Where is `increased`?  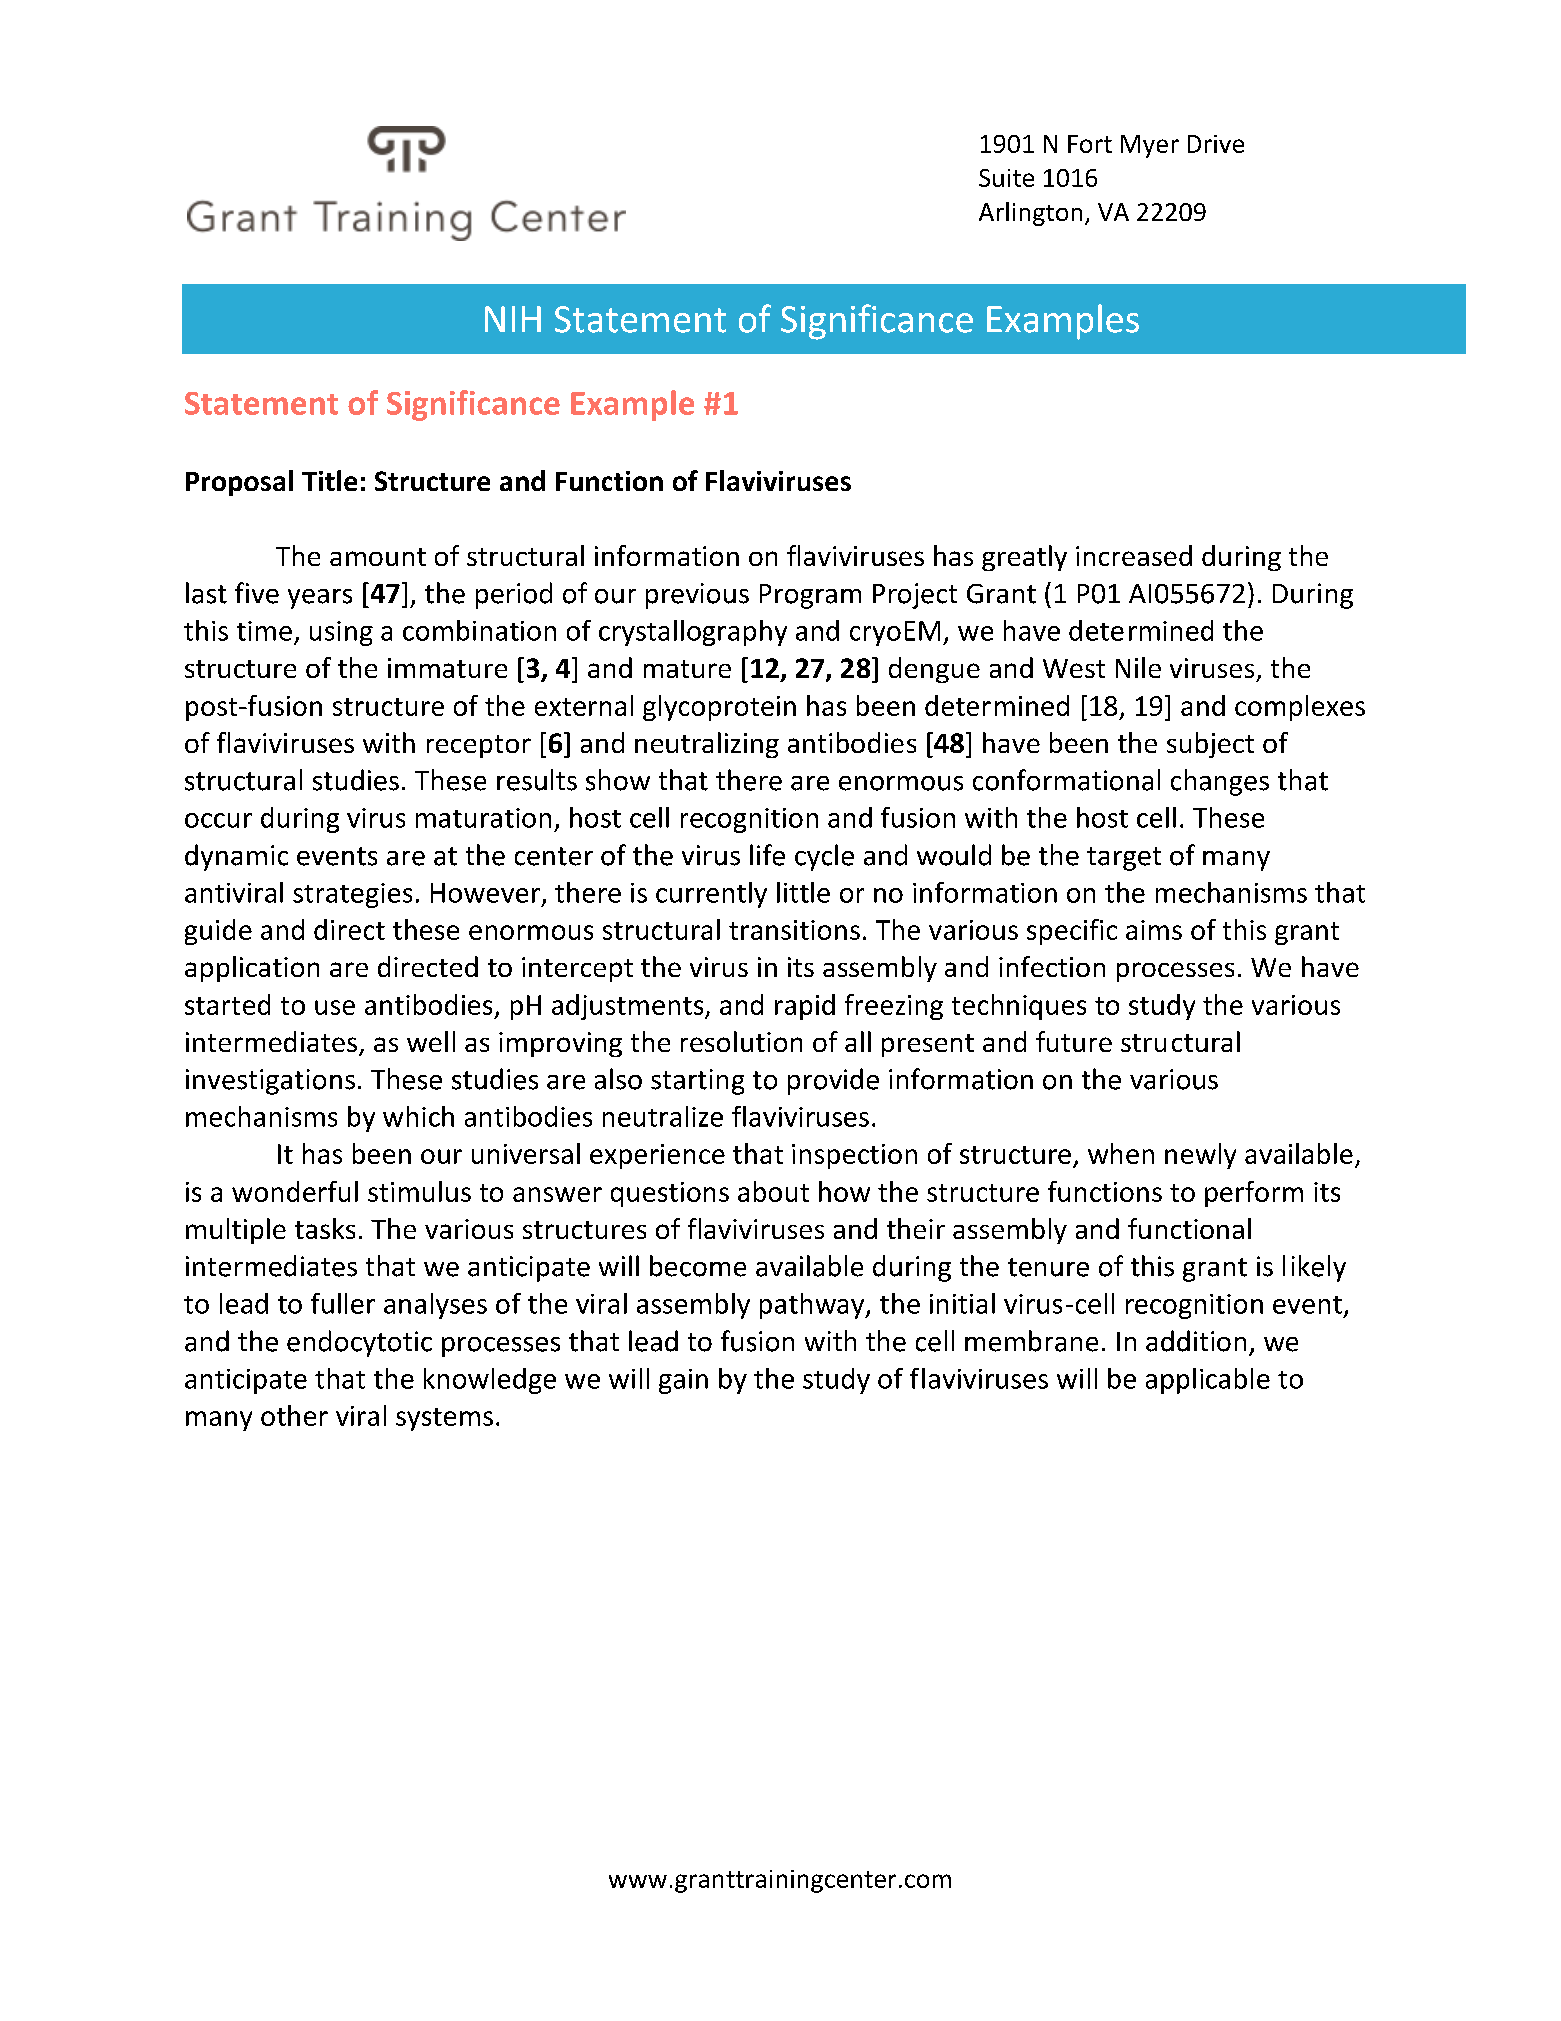
increased is located at coordinates (1134, 555).
